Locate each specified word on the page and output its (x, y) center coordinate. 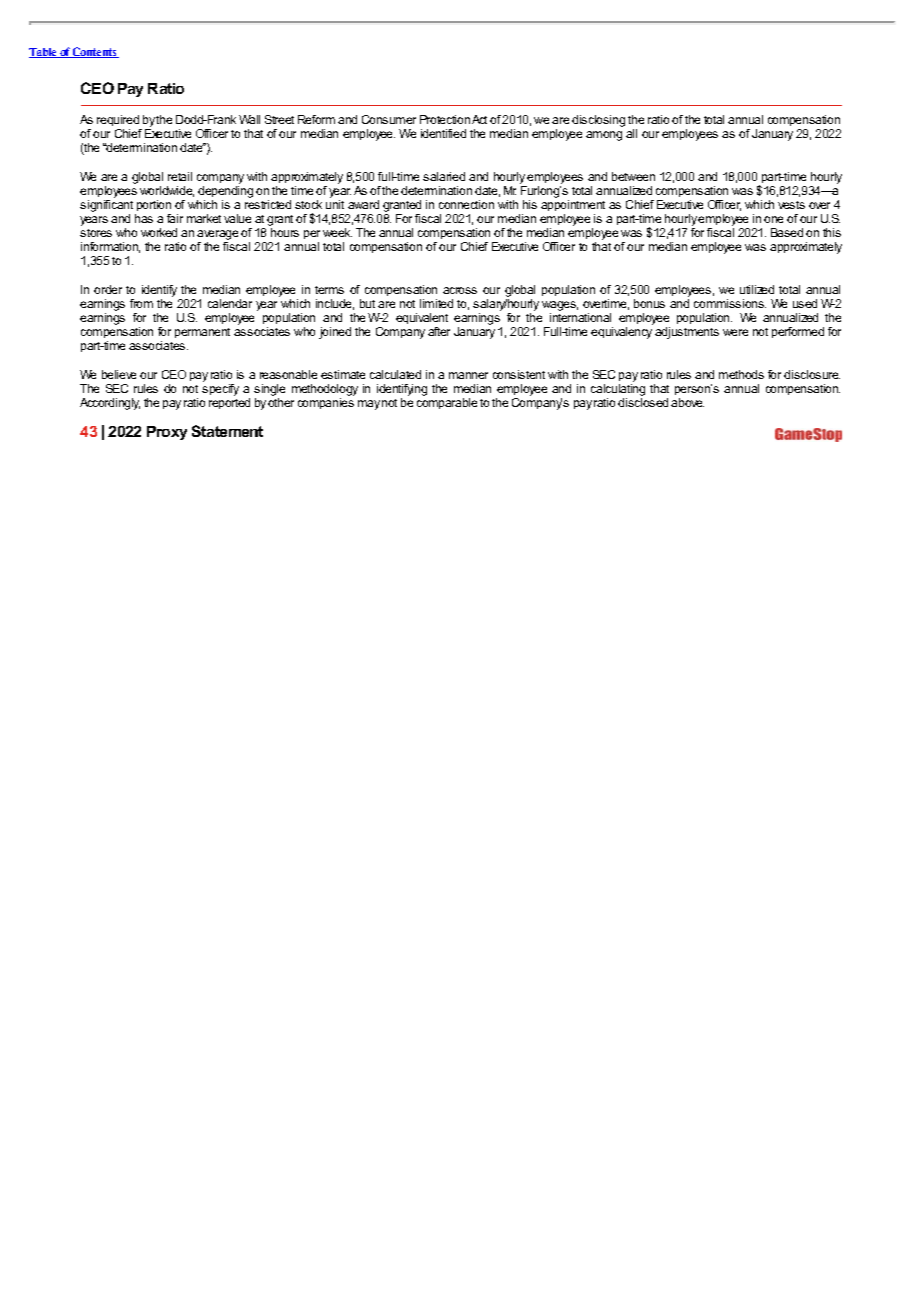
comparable (447, 403)
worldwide (167, 191)
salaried (444, 176)
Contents (95, 52)
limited (436, 303)
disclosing (598, 121)
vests (791, 205)
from (141, 303)
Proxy (167, 433)
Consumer (389, 119)
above (687, 402)
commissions (730, 303)
